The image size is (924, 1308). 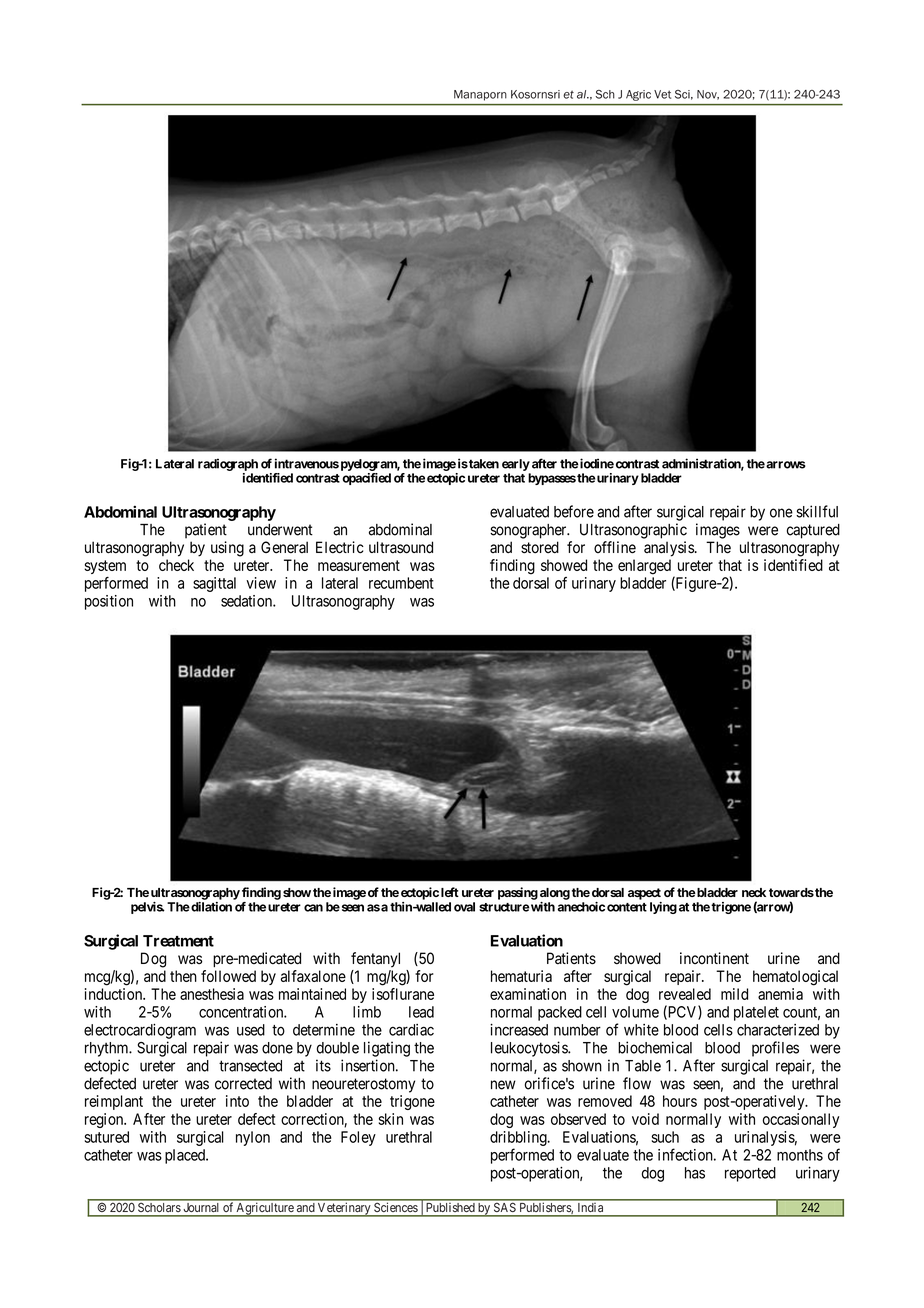 I want to click on radiograph, so click(x=228, y=464).
